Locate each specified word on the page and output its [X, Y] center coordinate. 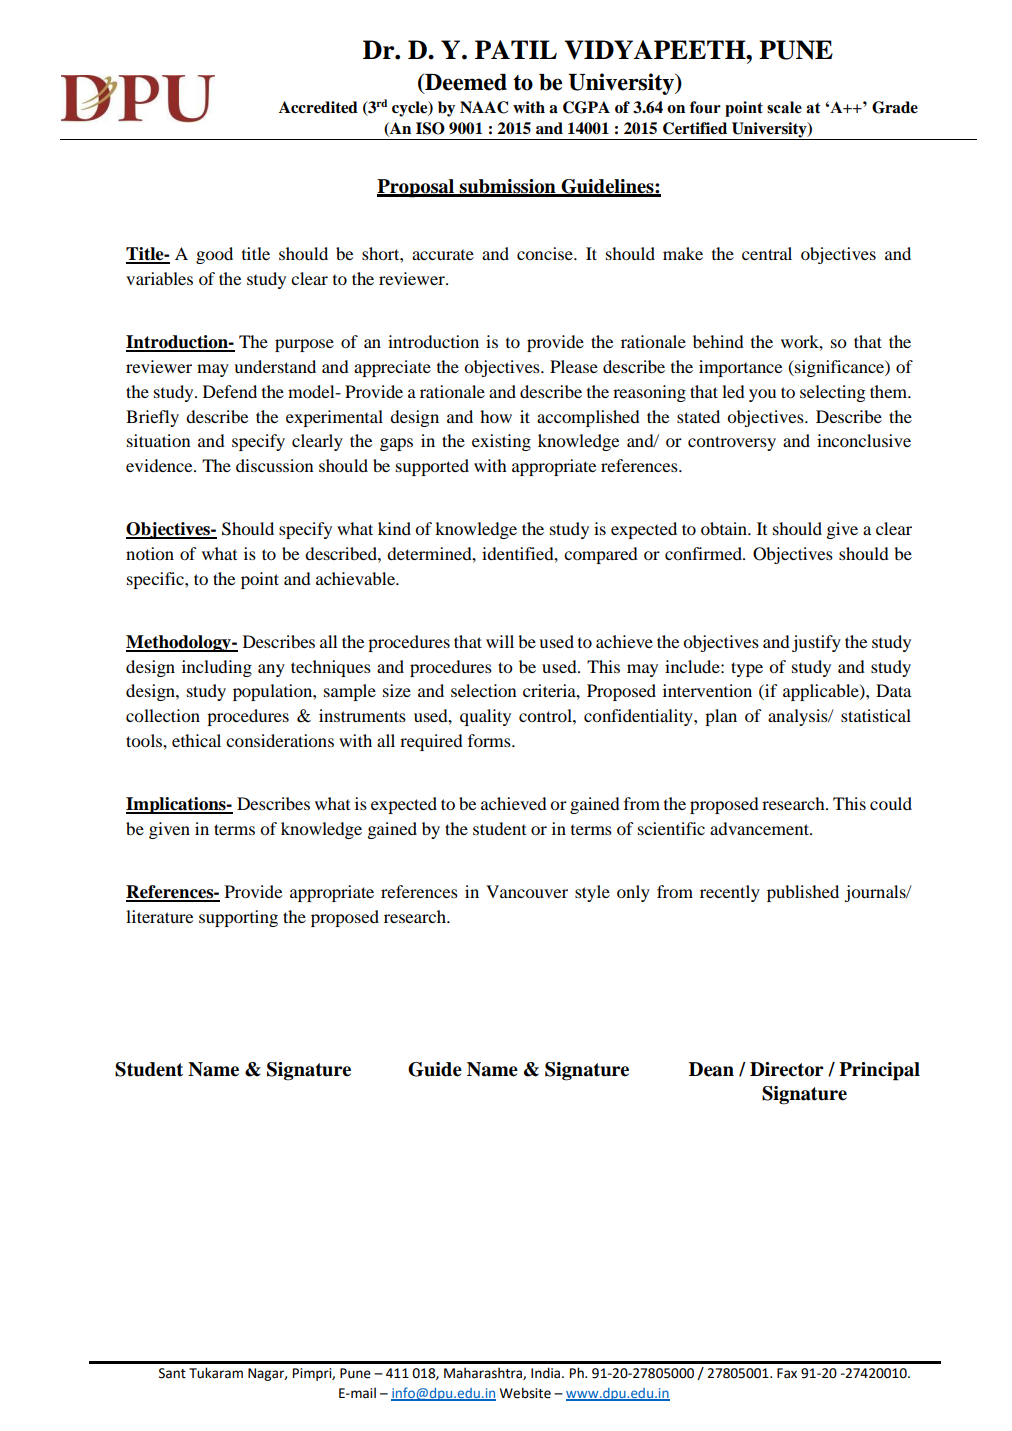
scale [784, 107]
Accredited [318, 107]
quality [485, 717]
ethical [196, 740]
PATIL [516, 49]
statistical [876, 715]
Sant [172, 1373]
